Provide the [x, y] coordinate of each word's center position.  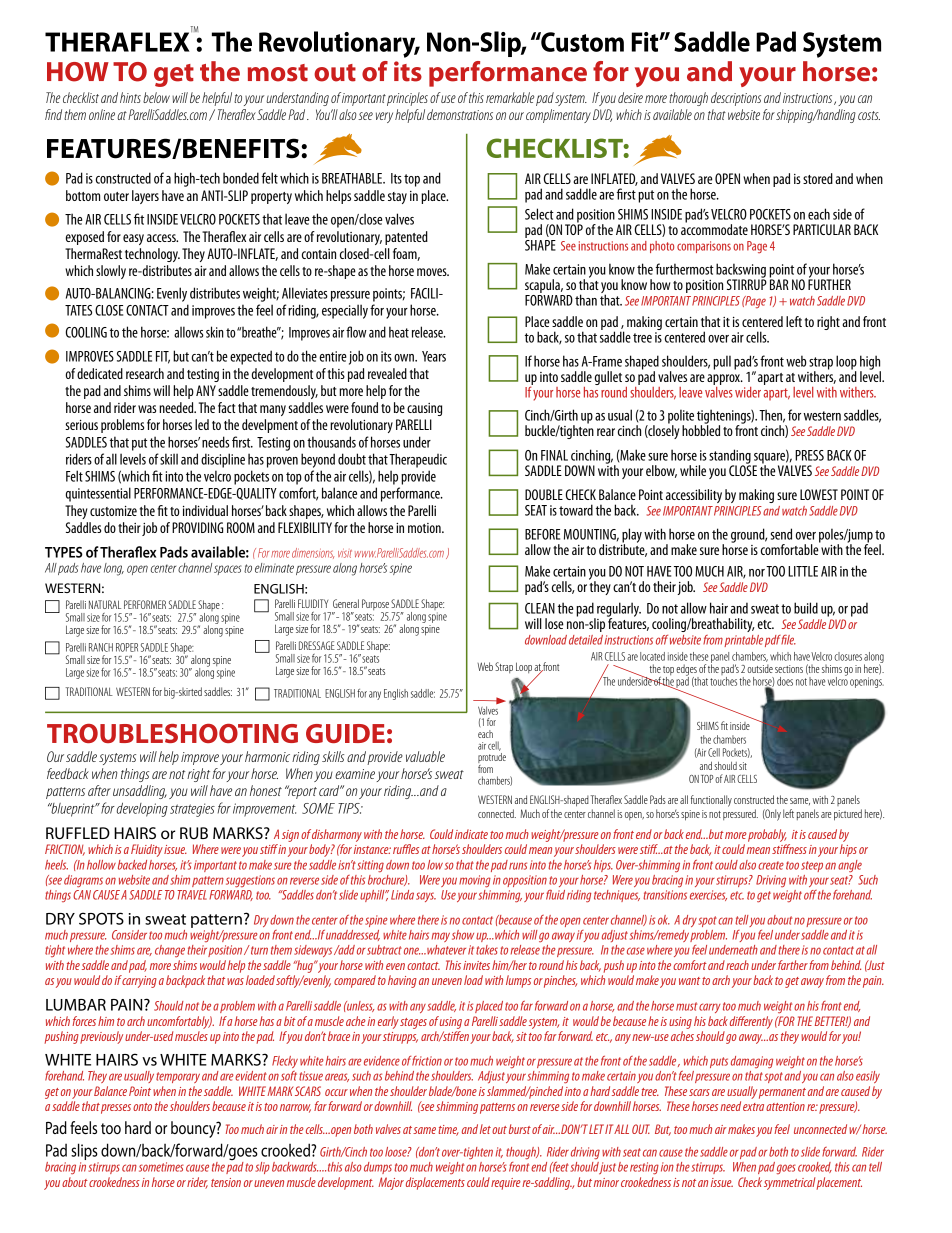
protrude [492, 759]
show [463, 935]
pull [722, 362]
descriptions [736, 99]
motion [425, 528]
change [170, 951]
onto [142, 1107]
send [781, 534]
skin [215, 332]
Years [434, 356]
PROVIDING [197, 527]
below [156, 97]
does [785, 681]
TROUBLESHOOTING [172, 733]
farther [793, 965]
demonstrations [460, 114]
